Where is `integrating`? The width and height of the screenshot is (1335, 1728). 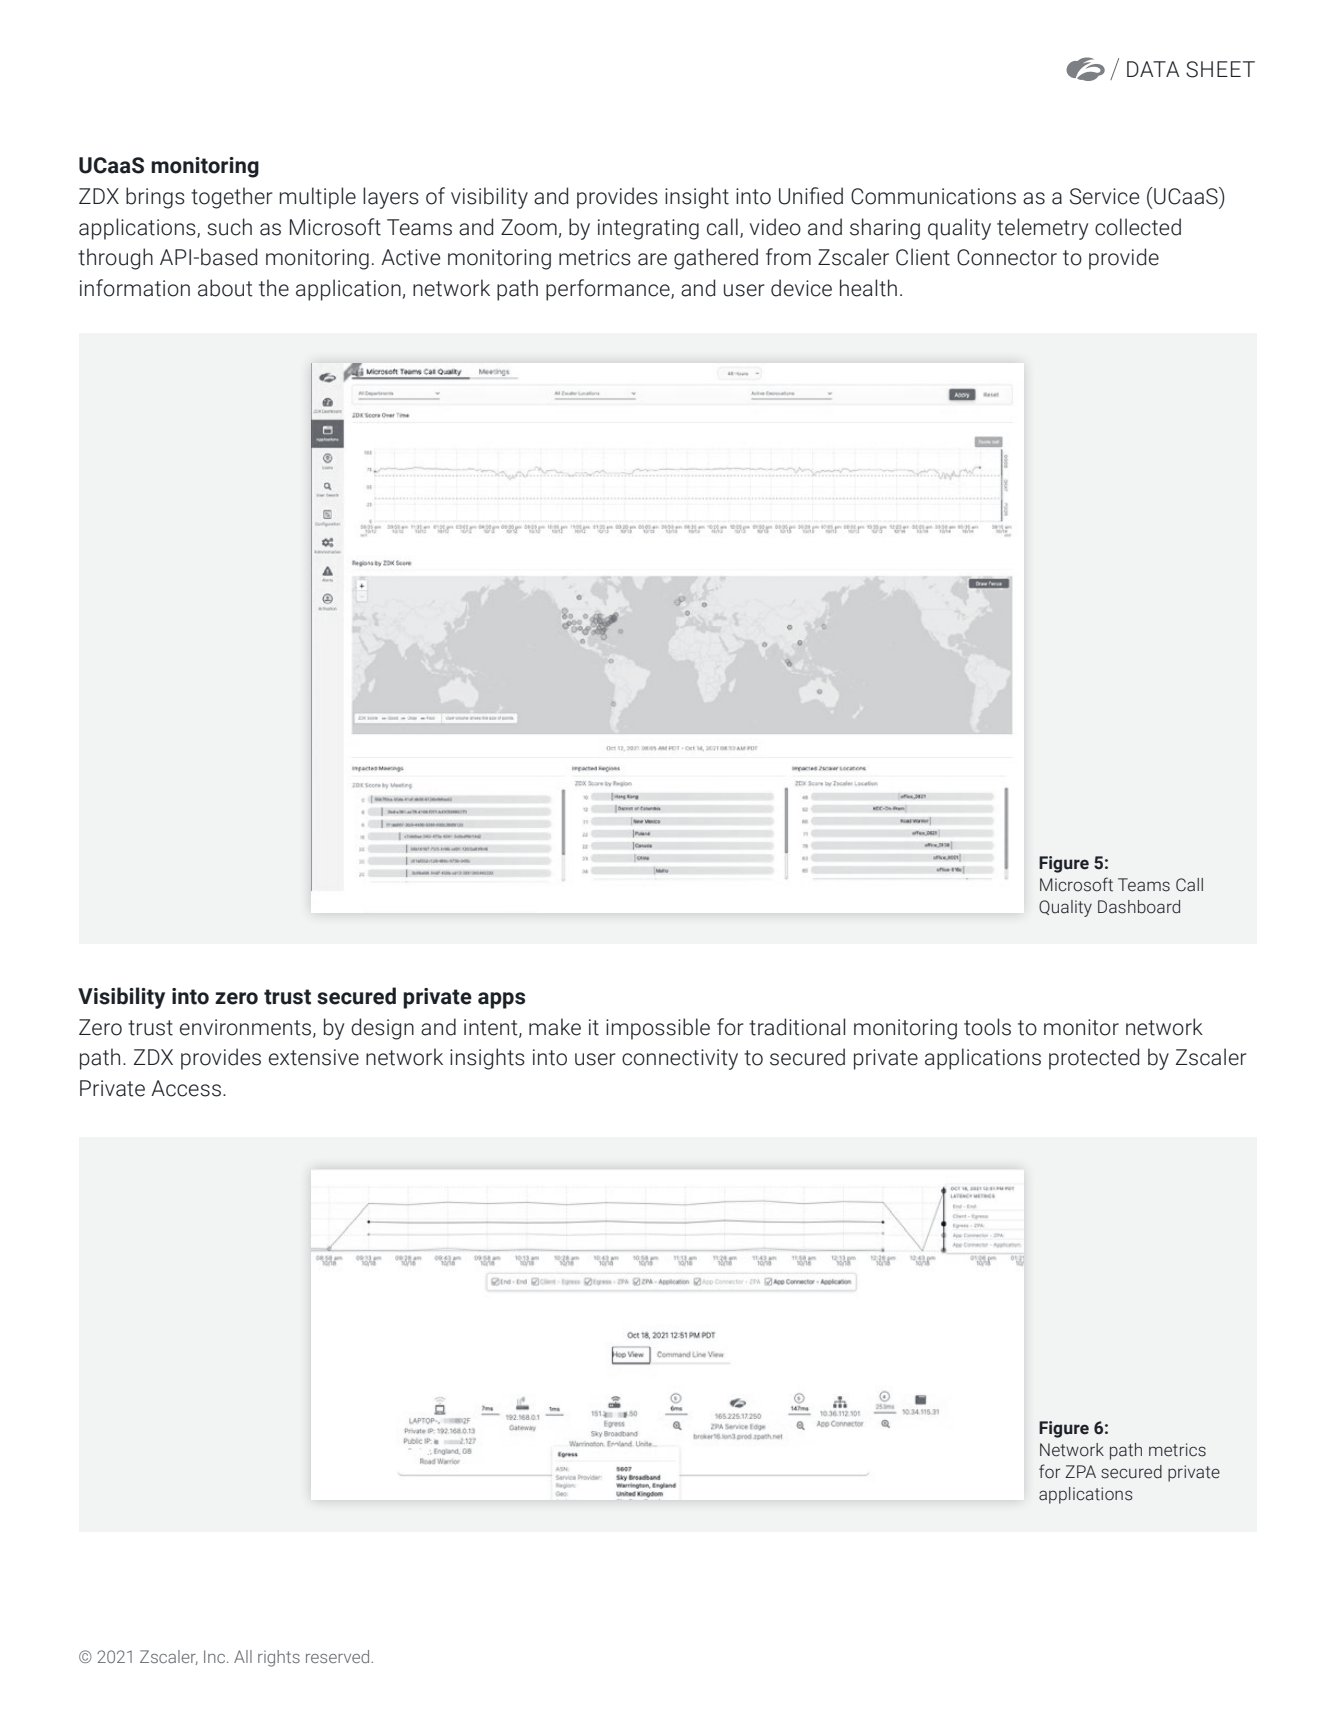 integrating is located at coordinates (648, 229).
